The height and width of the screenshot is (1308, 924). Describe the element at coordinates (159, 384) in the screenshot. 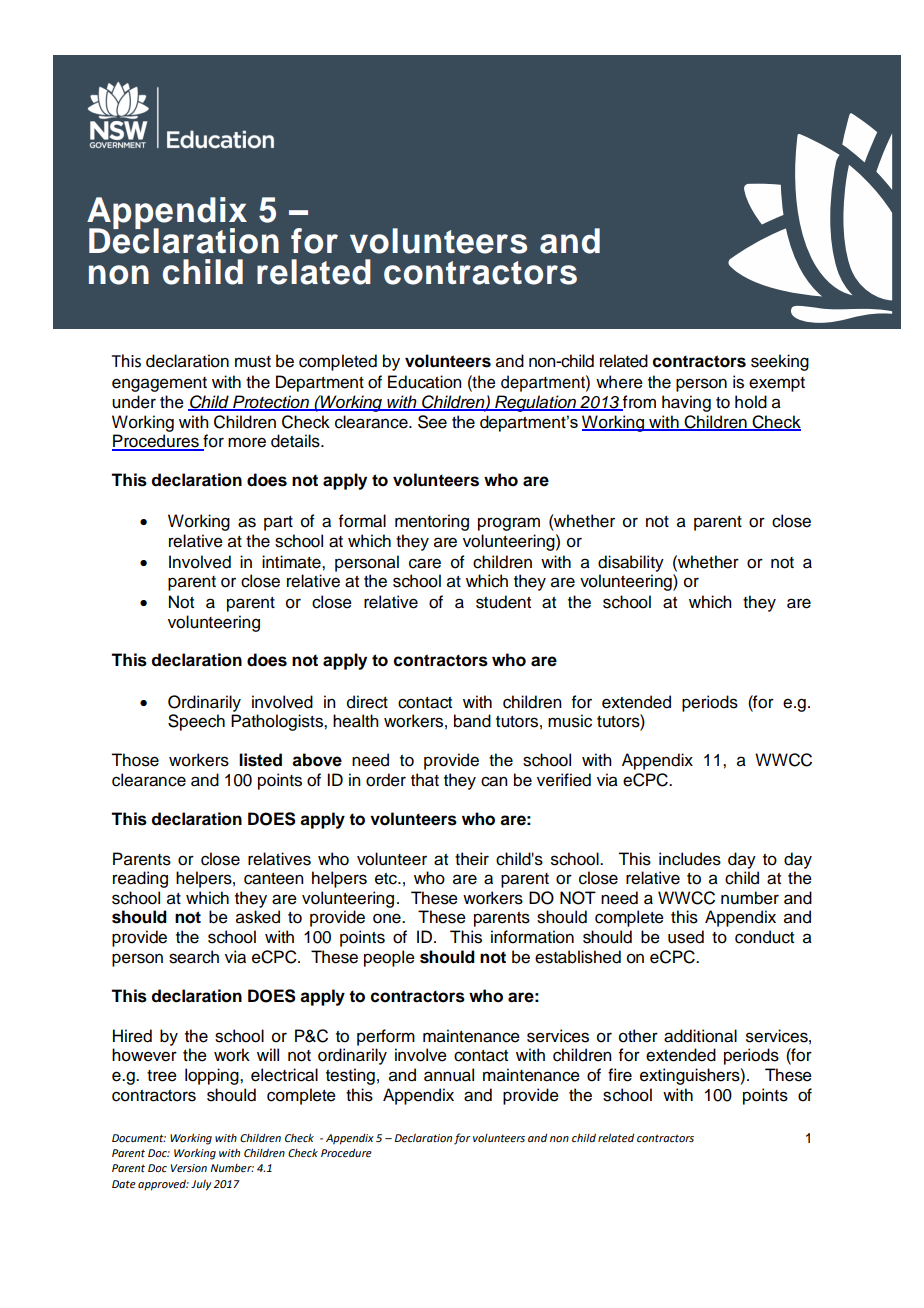

I see `engagement` at that location.
